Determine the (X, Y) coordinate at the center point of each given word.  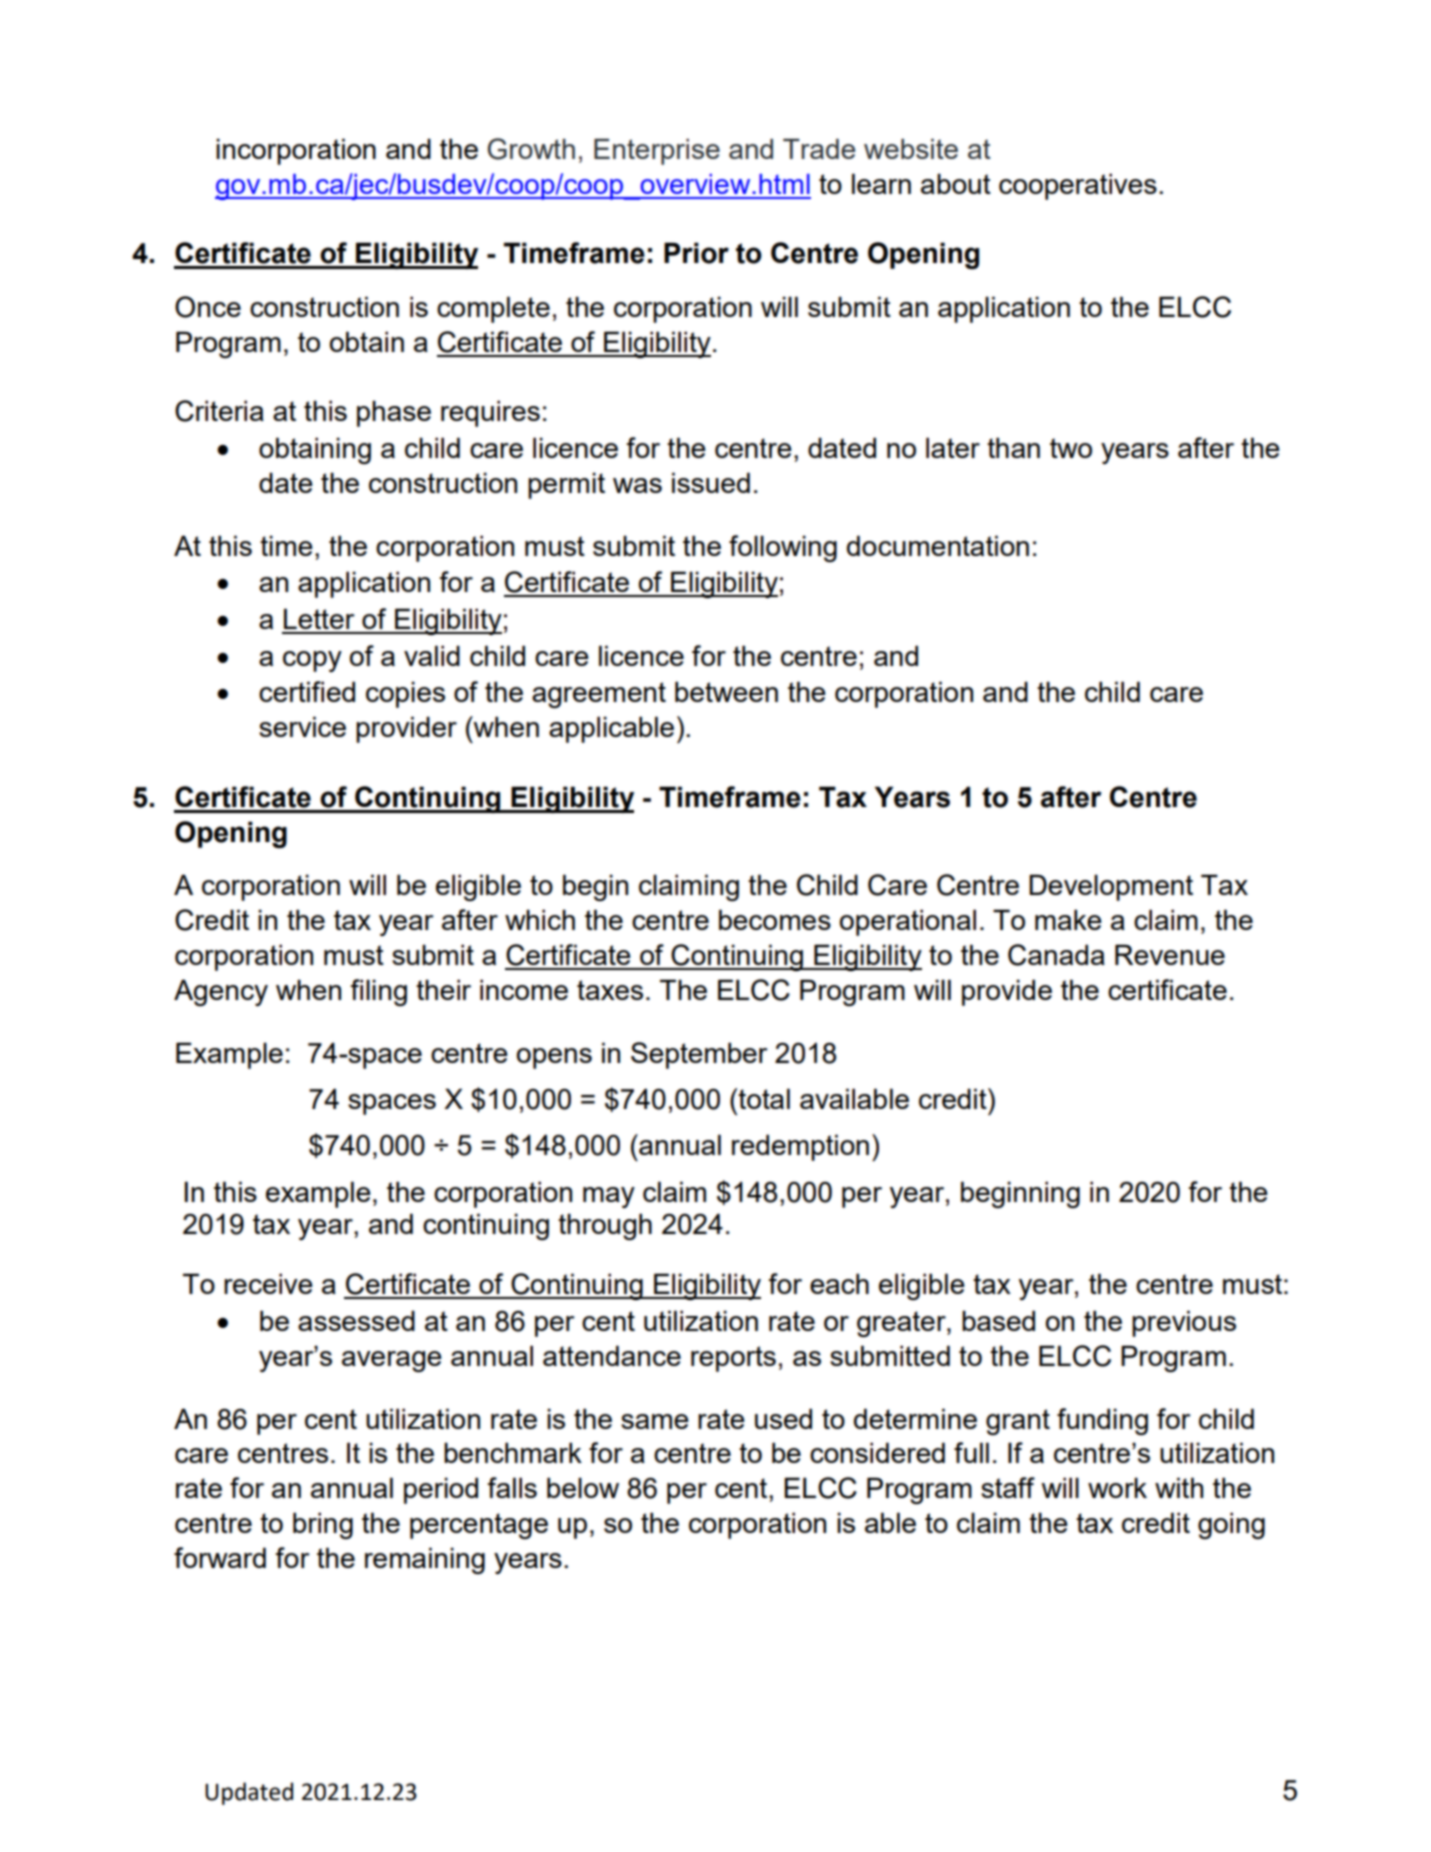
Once (208, 307)
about (956, 183)
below (583, 1487)
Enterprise (657, 152)
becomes (775, 919)
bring (323, 1525)
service (302, 726)
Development (1111, 887)
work (1117, 1487)
